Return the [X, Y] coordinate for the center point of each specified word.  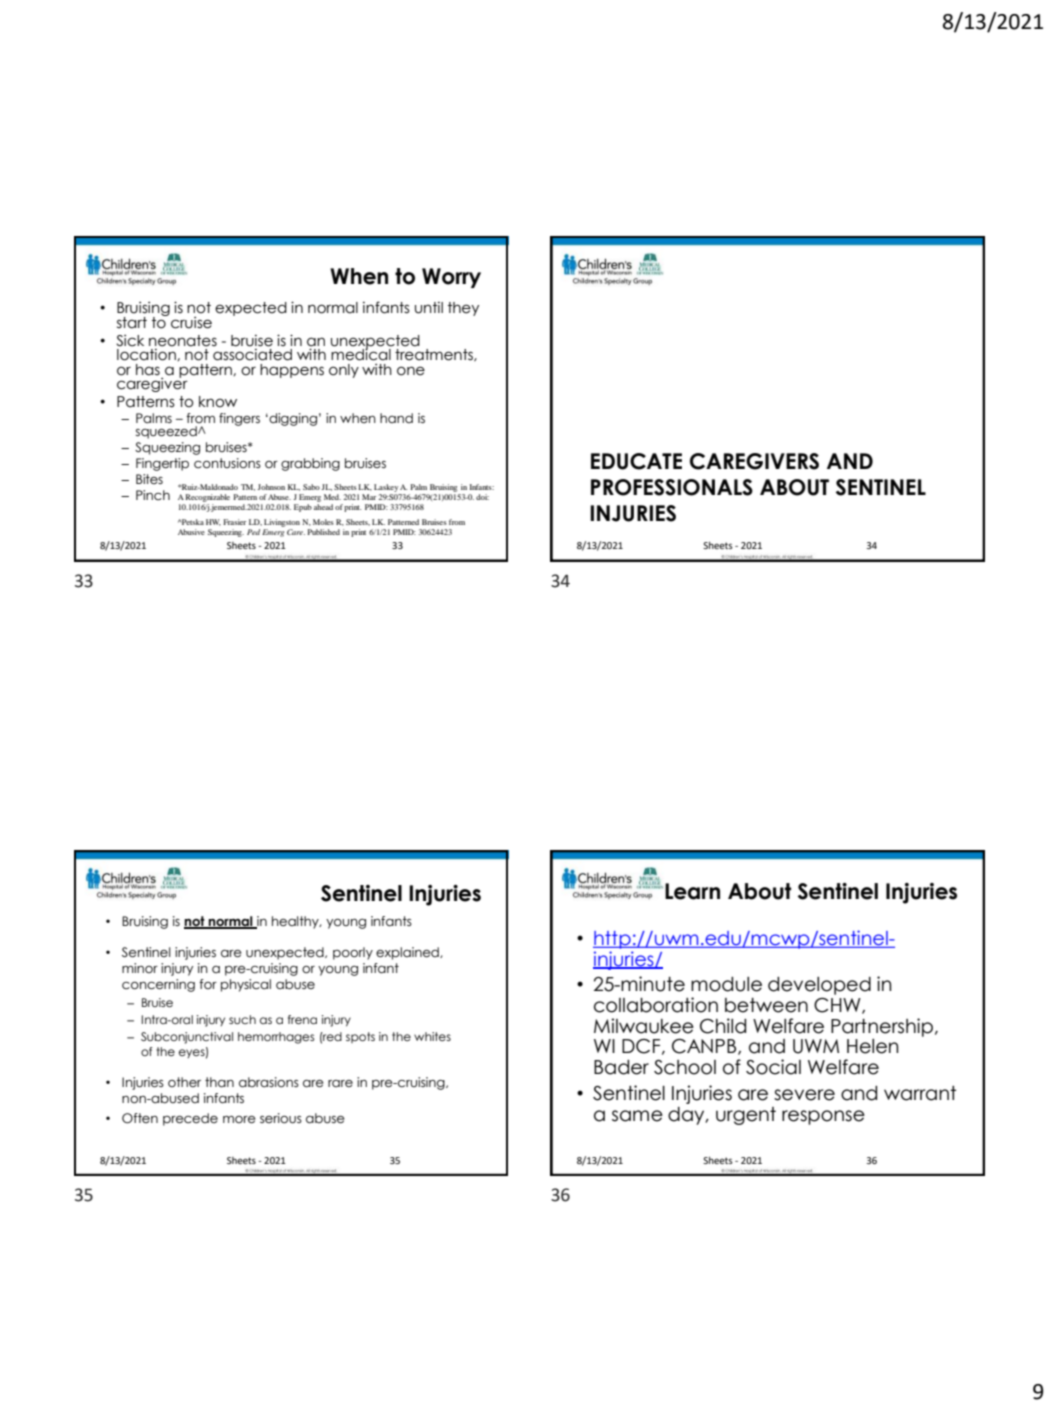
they [463, 309]
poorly [353, 953]
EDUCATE [636, 461]
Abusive [191, 532]
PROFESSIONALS [672, 487]
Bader [621, 1067]
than [219, 1082]
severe [804, 1095]
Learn [692, 891]
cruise [191, 323]
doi [482, 497]
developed [819, 986]
